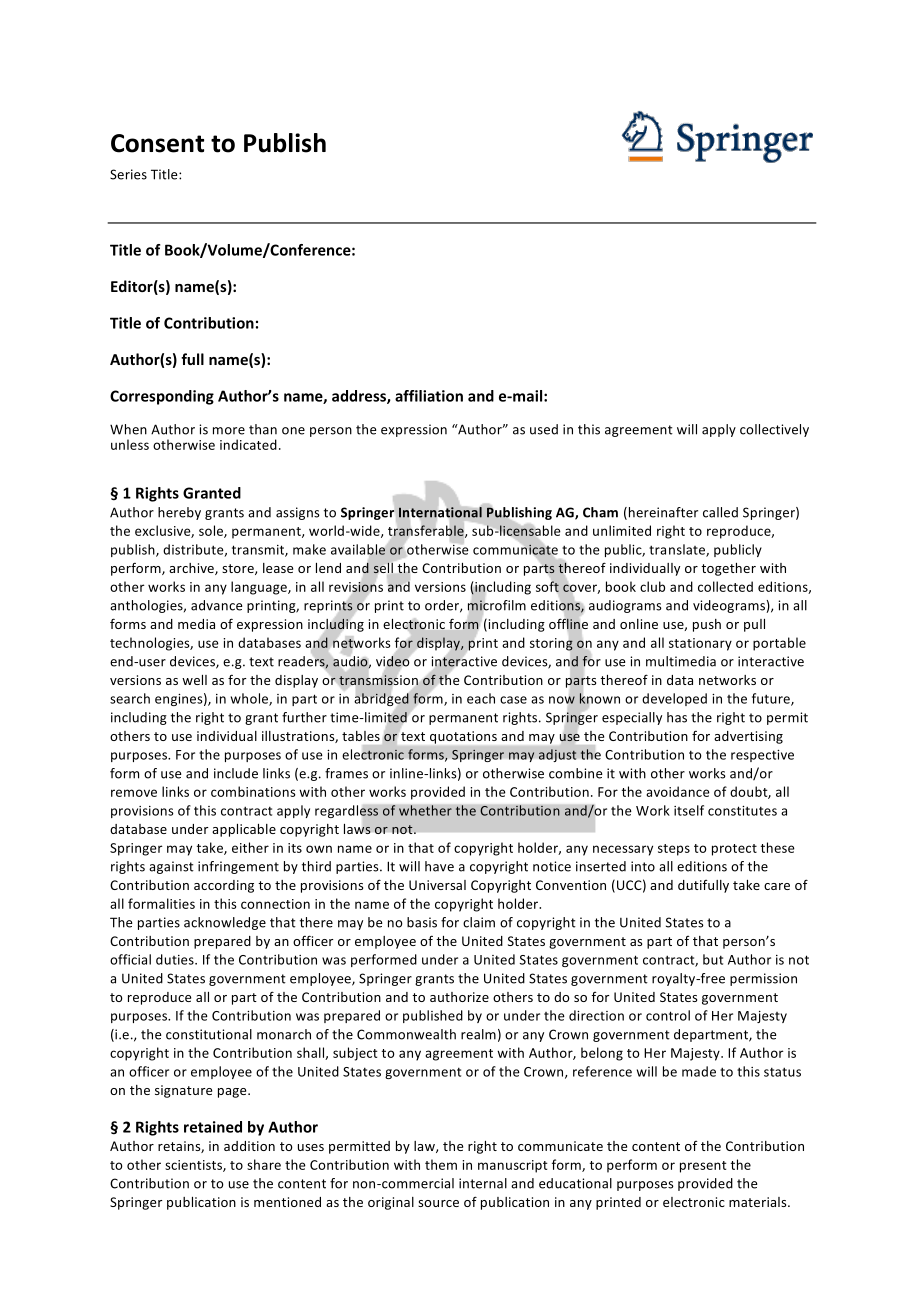 Image resolution: width=924 pixels, height=1308 pixels. I want to click on hereby, so click(179, 513).
